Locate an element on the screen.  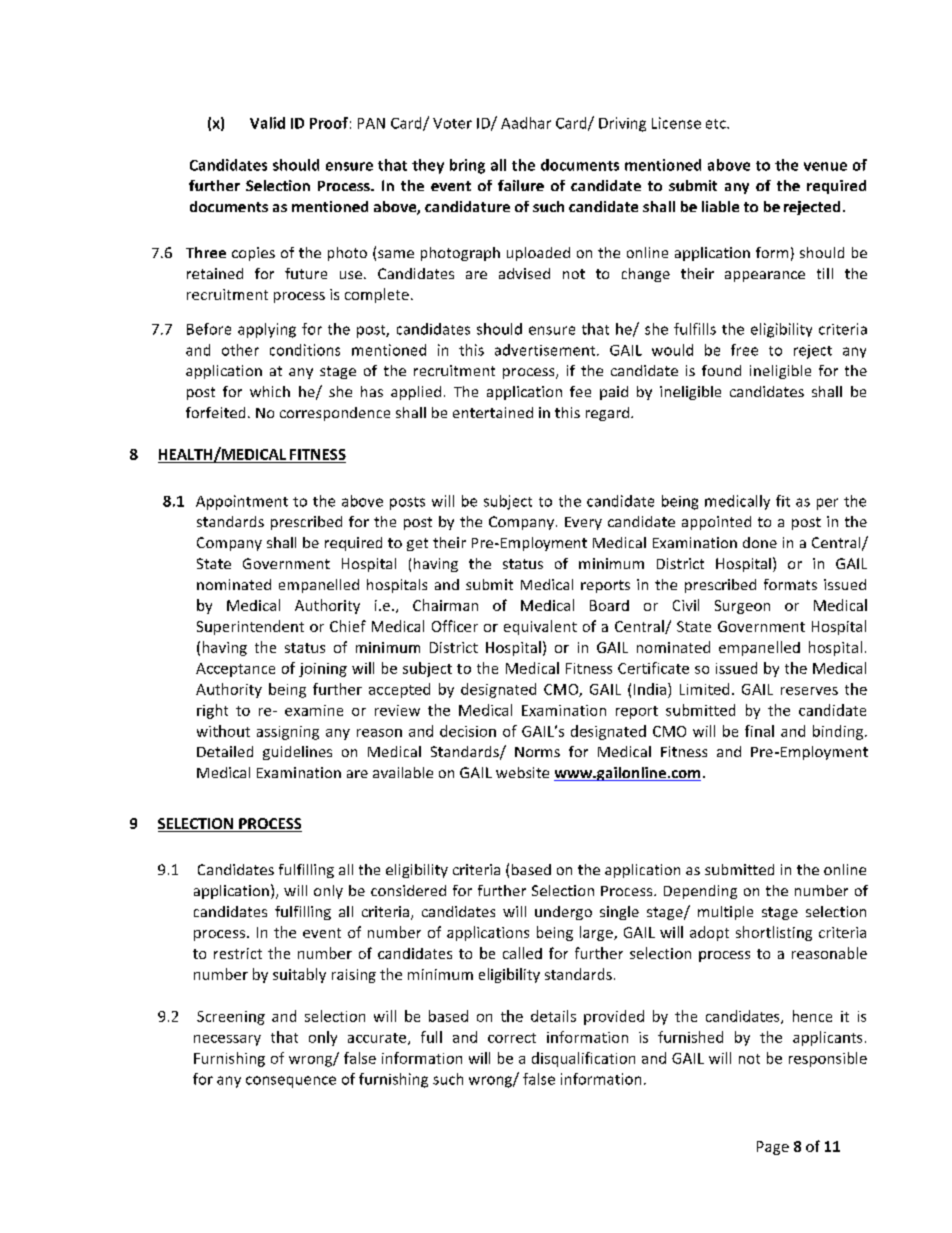
found is located at coordinates (721, 370).
